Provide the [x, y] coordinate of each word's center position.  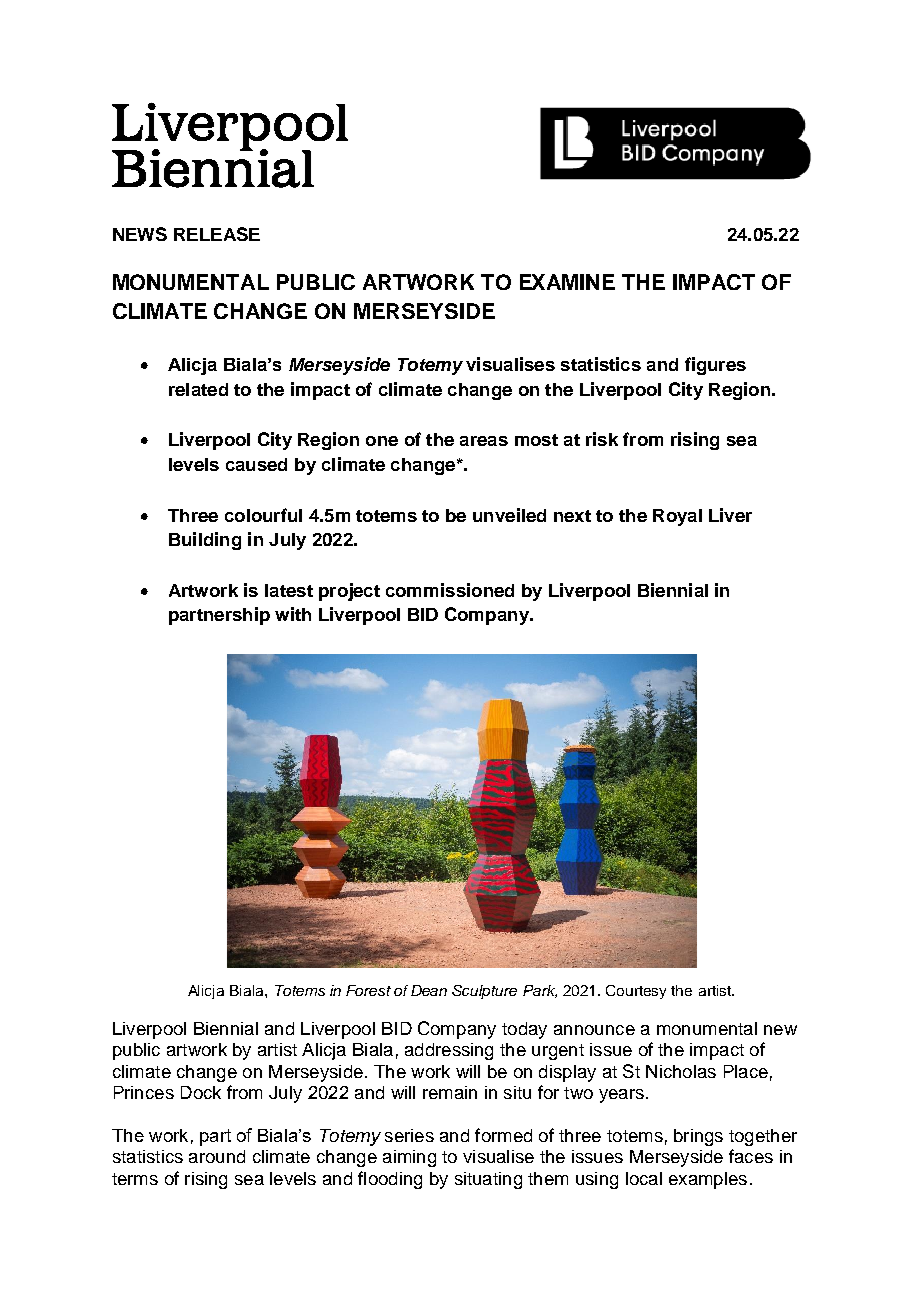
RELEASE [217, 234]
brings [698, 1137]
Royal [677, 517]
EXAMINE [567, 282]
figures [715, 366]
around [217, 1156]
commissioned [450, 590]
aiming [409, 1158]
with [293, 614]
